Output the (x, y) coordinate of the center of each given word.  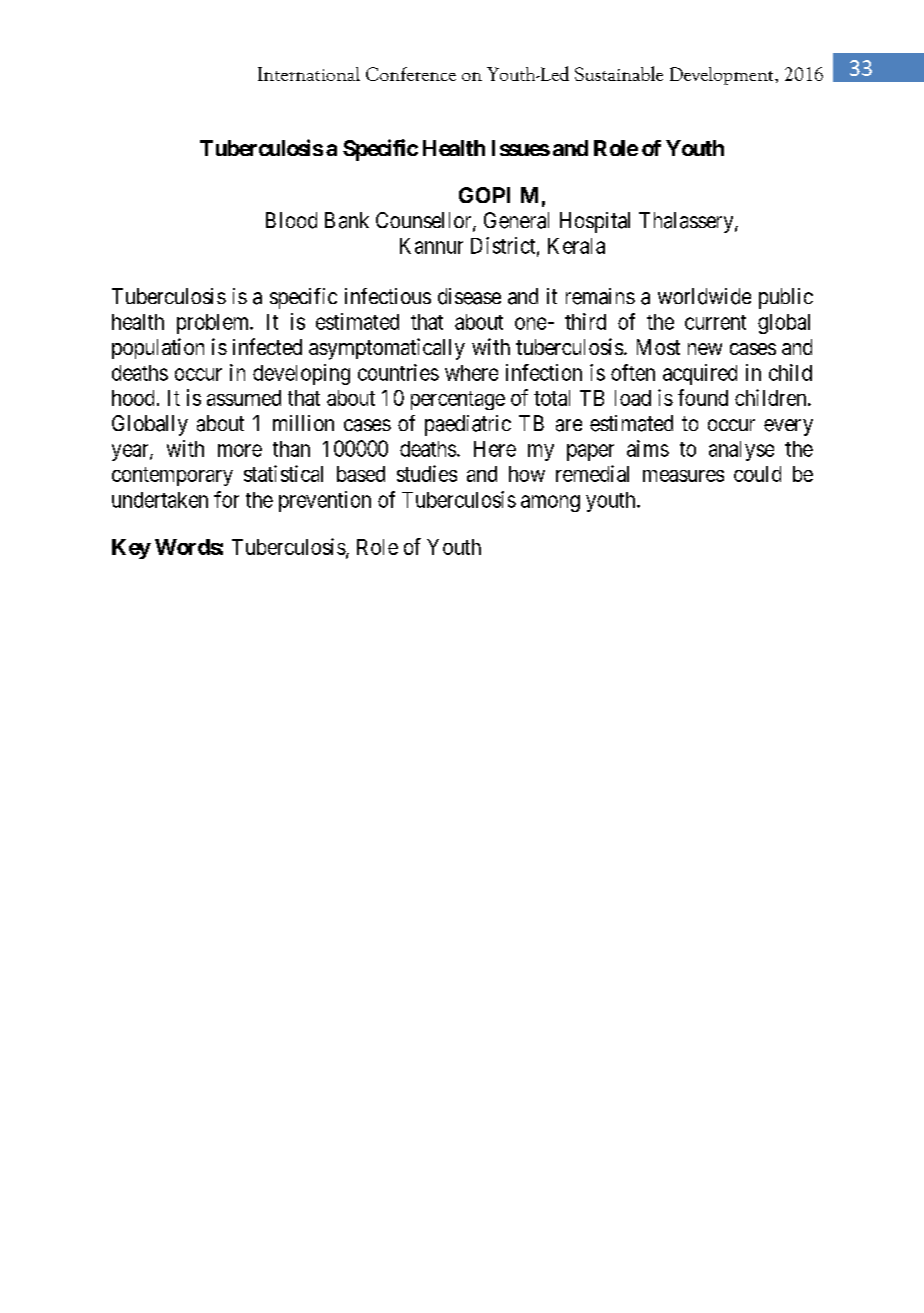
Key (131, 549)
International (309, 74)
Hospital (595, 222)
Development (723, 76)
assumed (244, 398)
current (715, 322)
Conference (411, 74)
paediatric (468, 425)
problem (214, 324)
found (703, 397)
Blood (291, 220)
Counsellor (425, 221)
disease (469, 296)
